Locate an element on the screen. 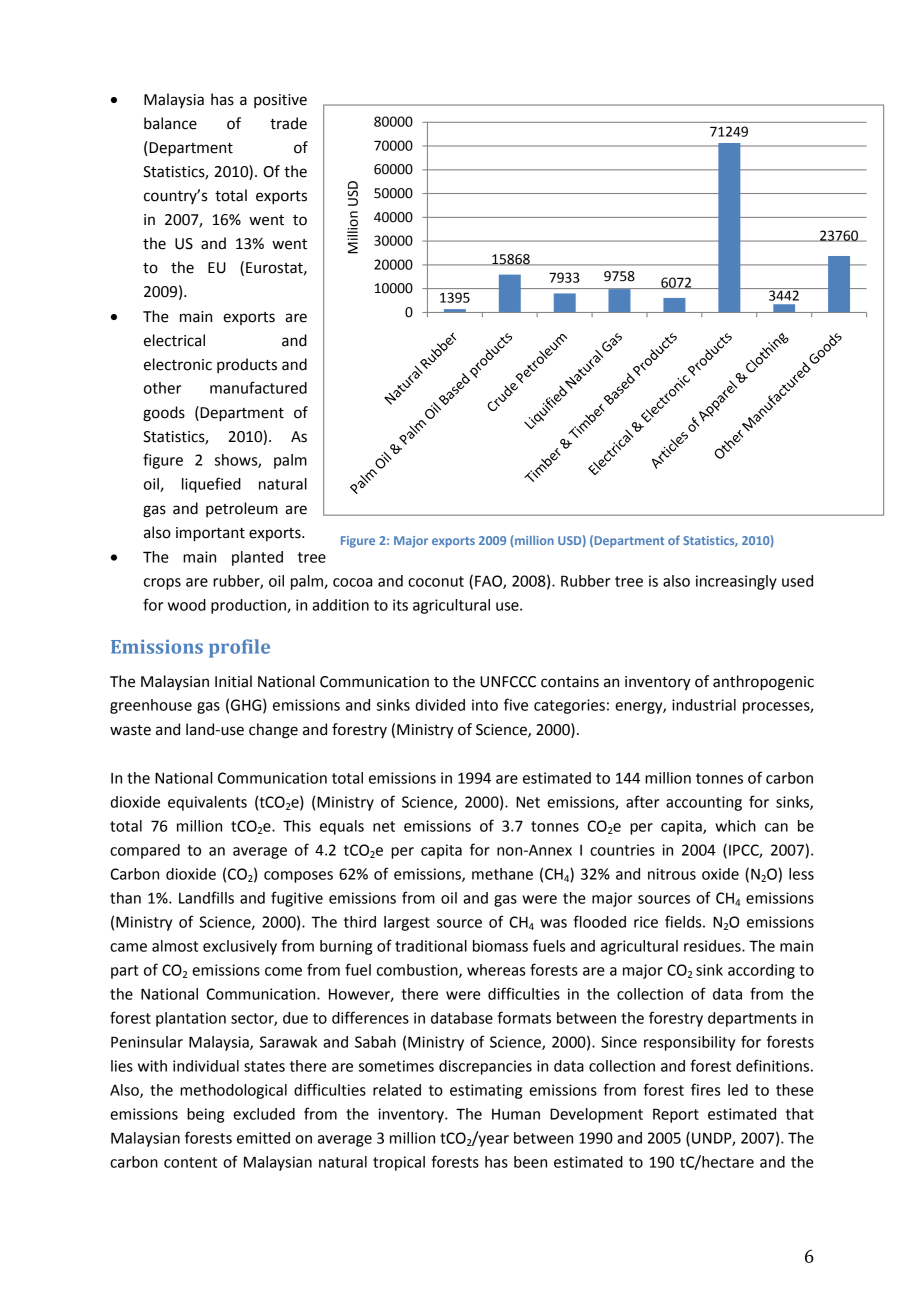 This screenshot has width=924, height=1308. being is located at coordinates (205, 1115).
